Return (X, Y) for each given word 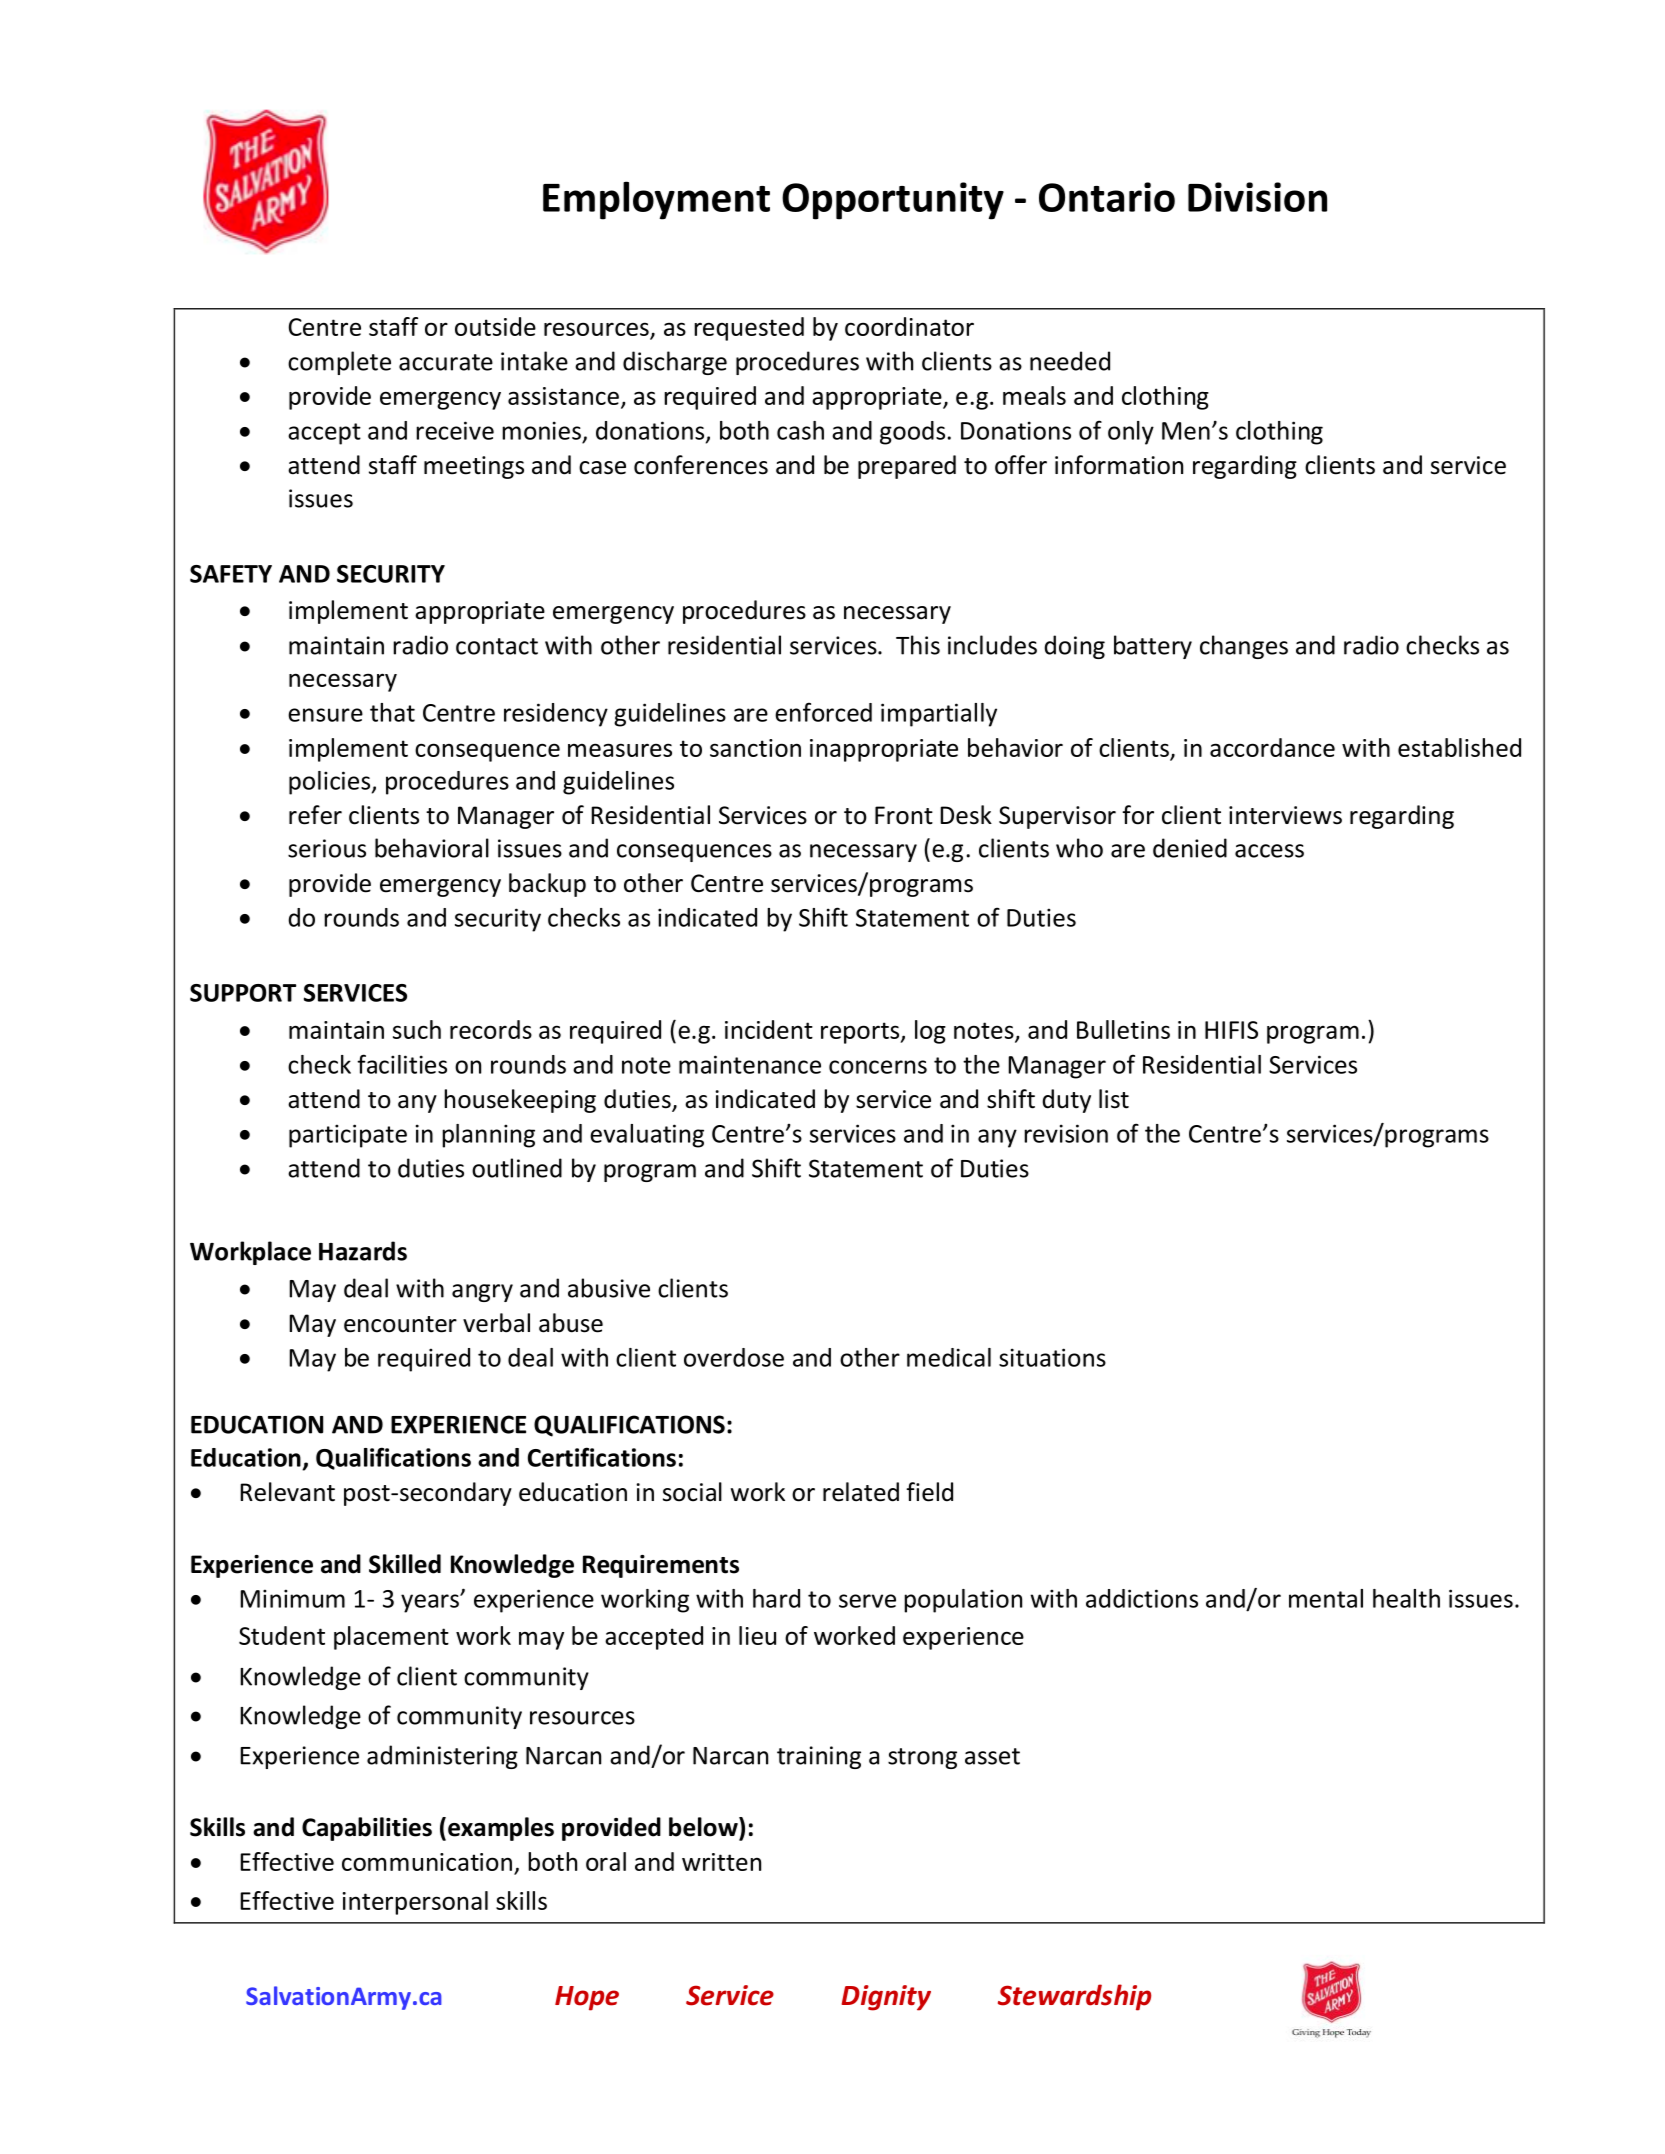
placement (391, 1638)
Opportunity (893, 201)
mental (1326, 1598)
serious (327, 848)
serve (867, 1601)
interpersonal (415, 1903)
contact (497, 646)
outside (495, 326)
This (918, 645)
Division (1257, 197)
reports (861, 1033)
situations (1052, 1357)
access (1269, 851)
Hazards (363, 1251)
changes (1244, 647)
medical (949, 1357)
